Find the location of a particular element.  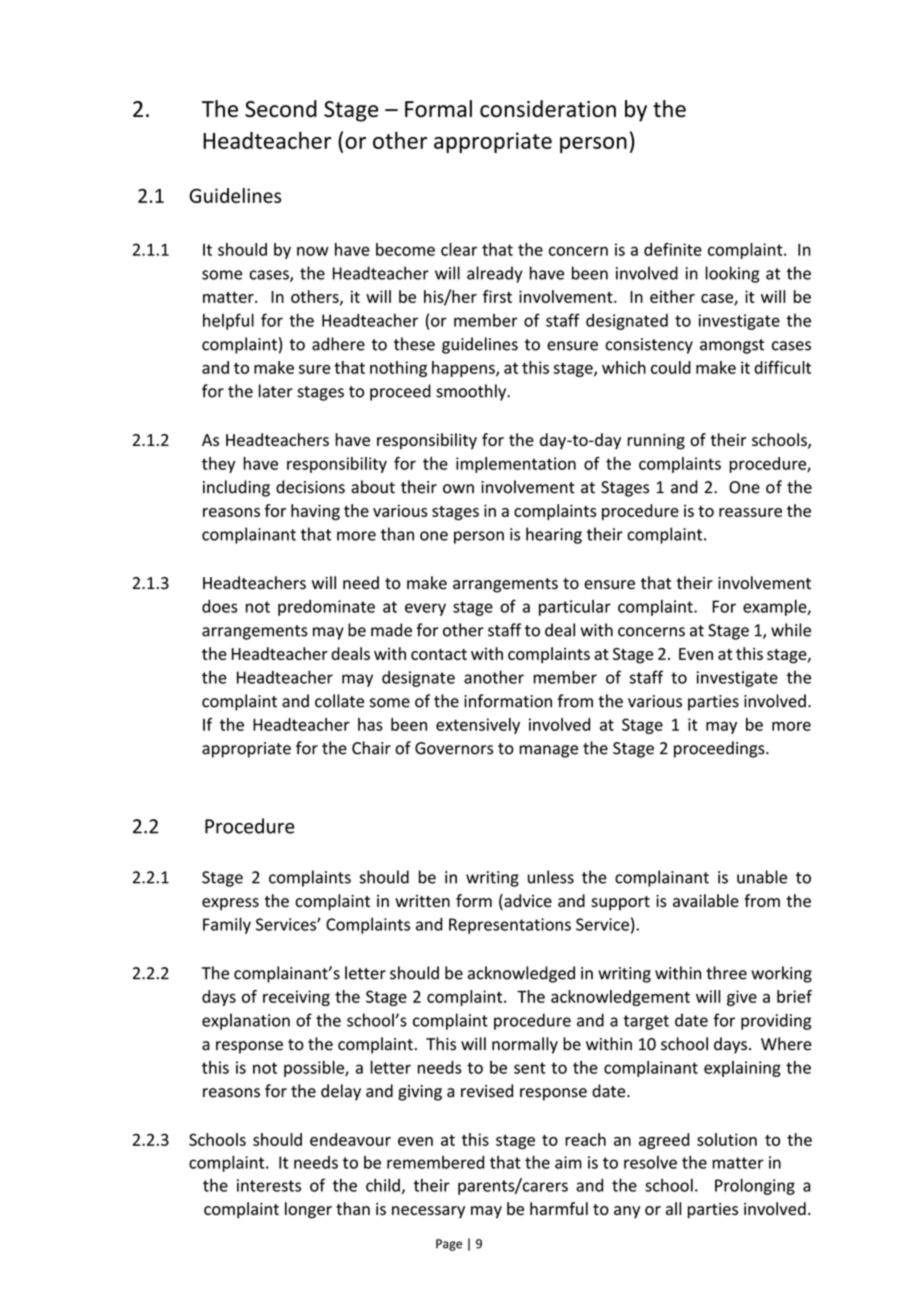

implementation is located at coordinates (516, 465).
